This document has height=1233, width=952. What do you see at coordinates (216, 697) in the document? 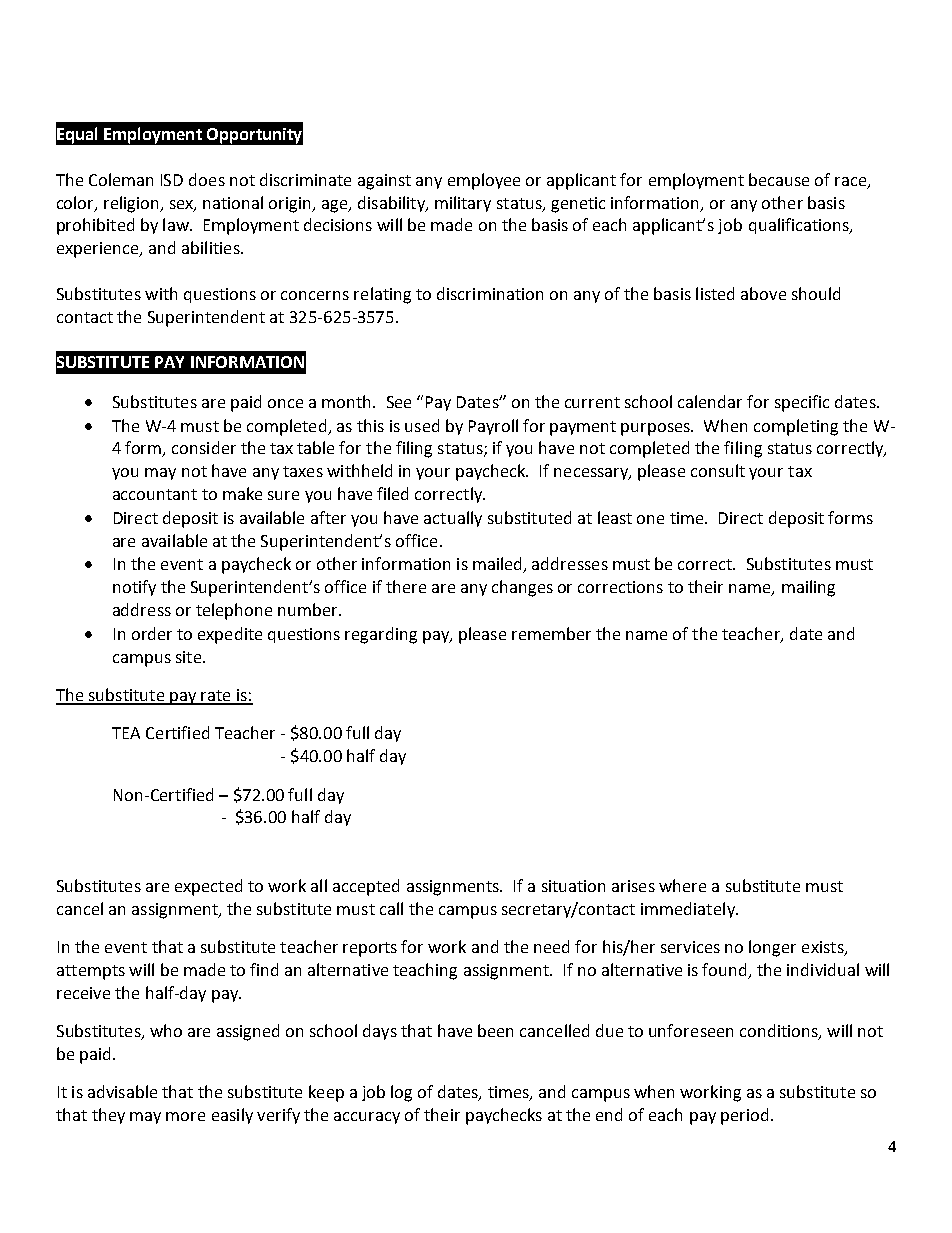
I see `rate` at bounding box center [216, 697].
